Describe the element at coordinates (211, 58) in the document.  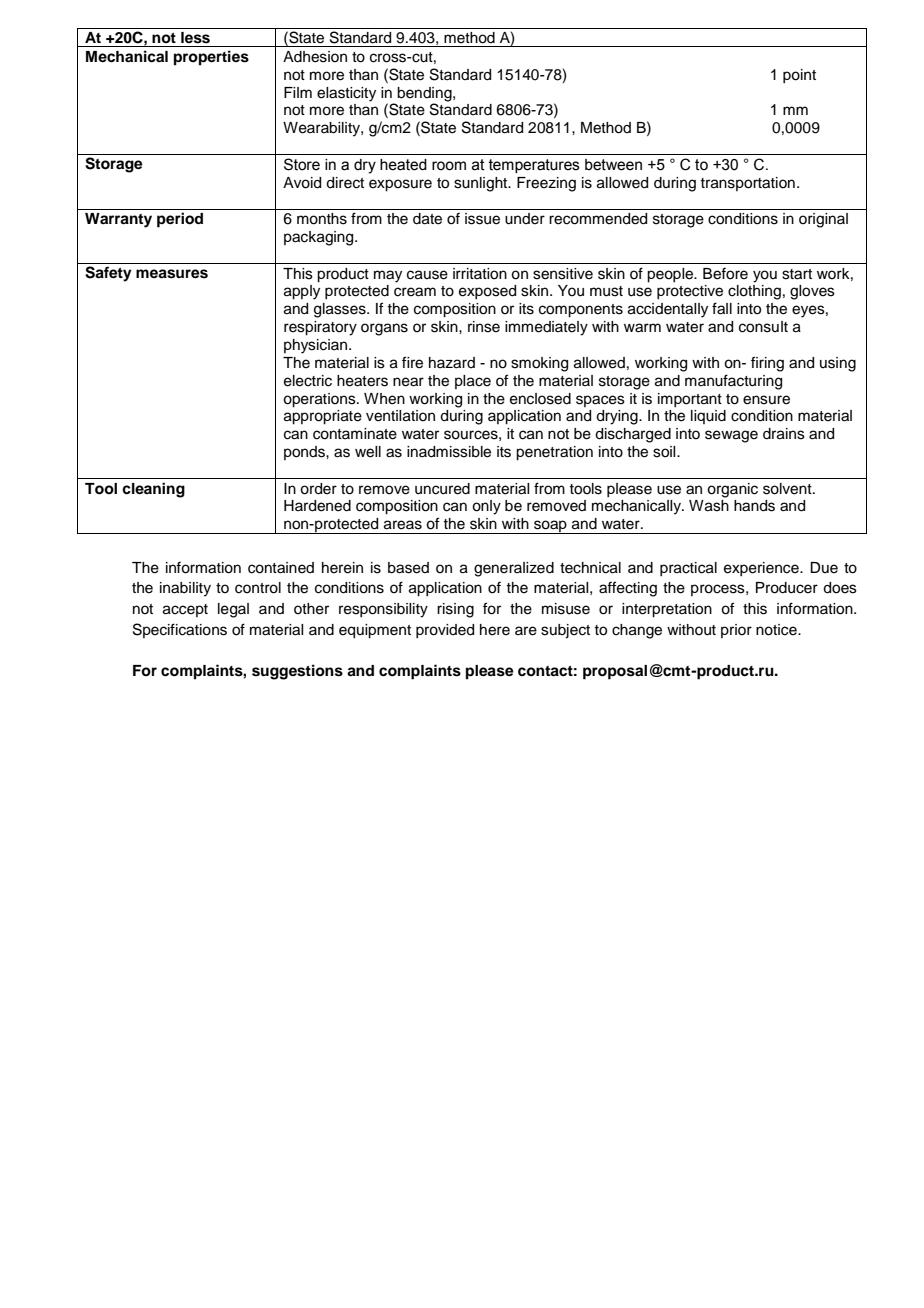
I see `properties` at that location.
